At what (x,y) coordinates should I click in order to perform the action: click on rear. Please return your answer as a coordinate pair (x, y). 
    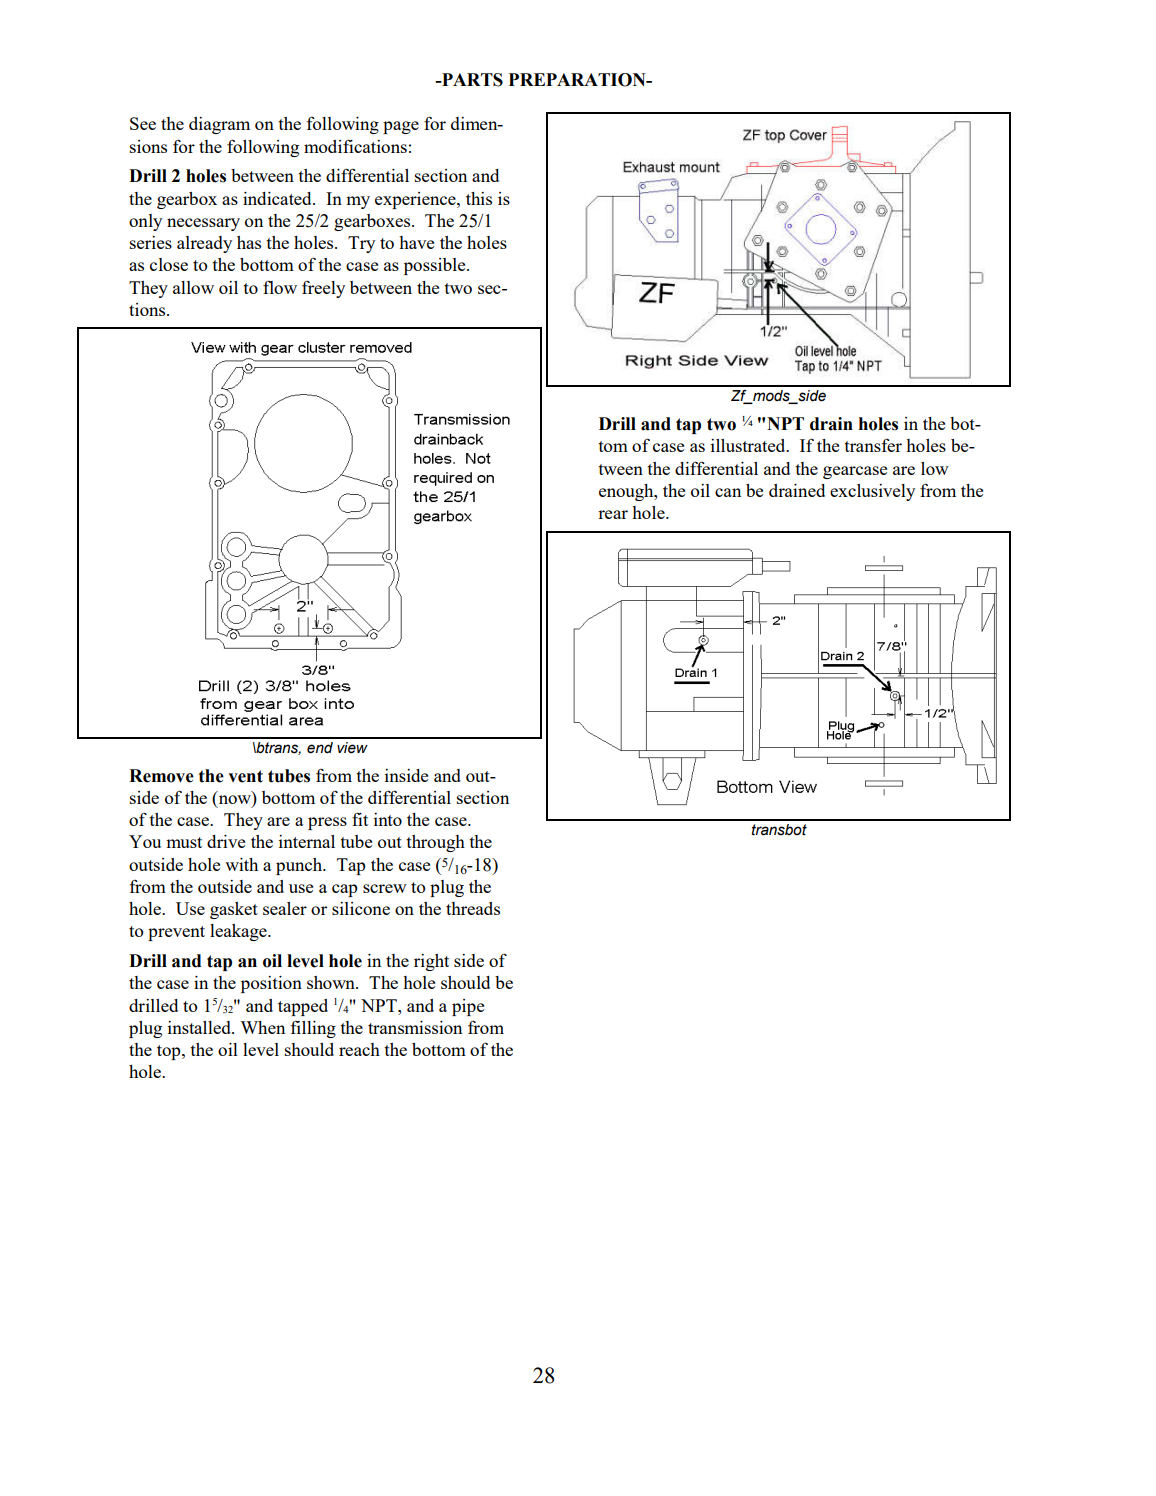
    Looking at the image, I should click on (613, 514).
